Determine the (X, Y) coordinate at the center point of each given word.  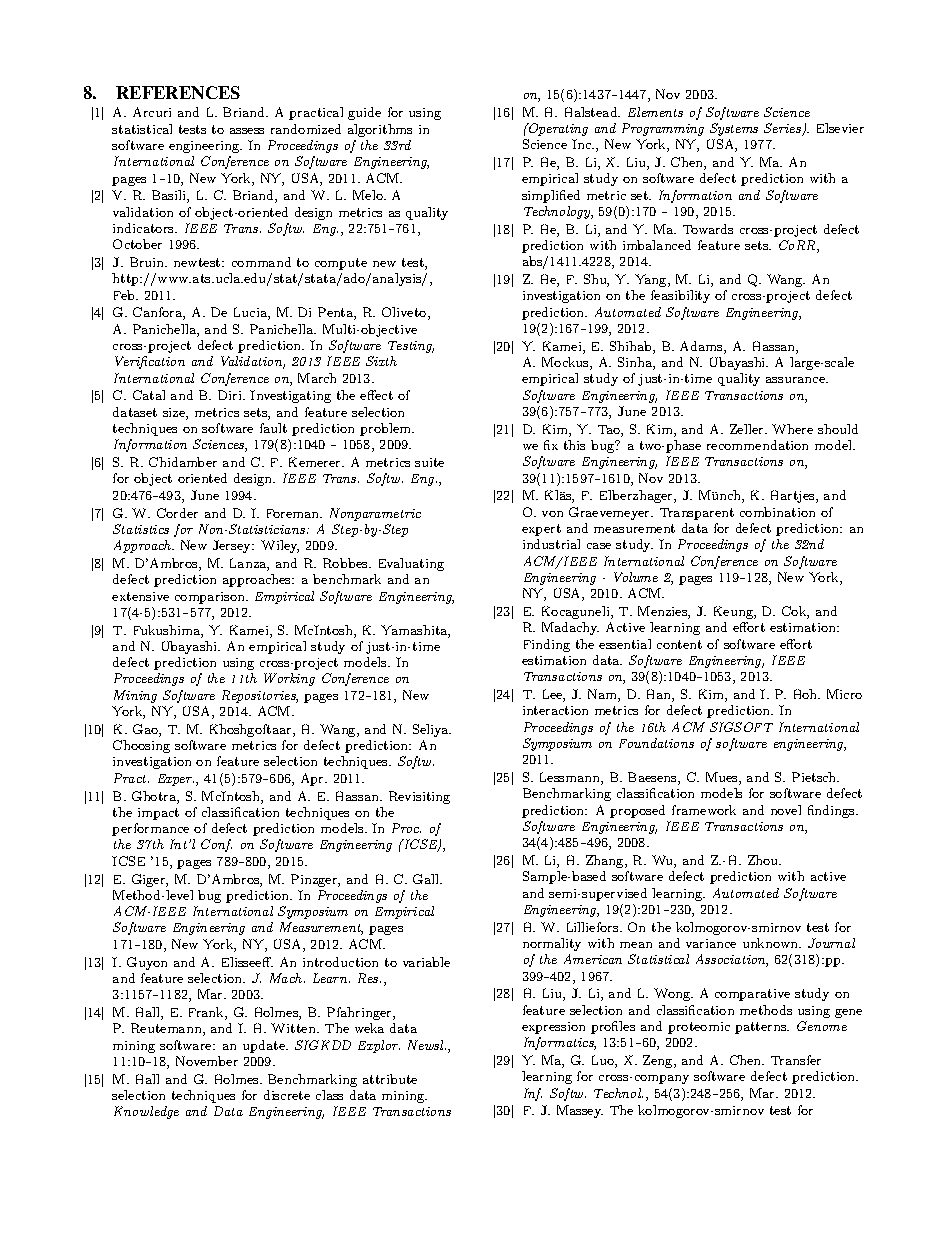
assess (247, 131)
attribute (390, 1079)
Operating (558, 129)
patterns (762, 1028)
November (207, 1061)
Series (783, 129)
